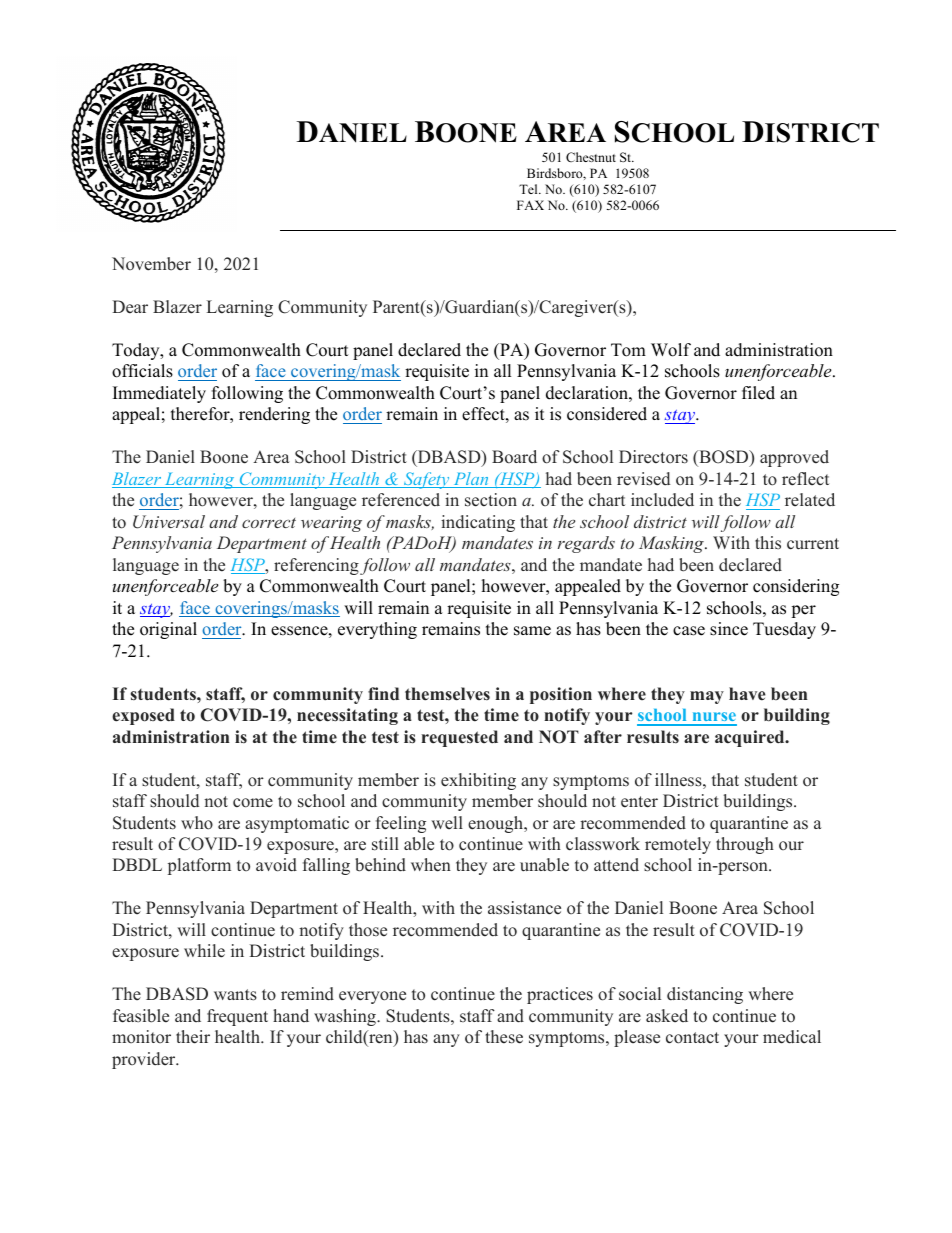 This screenshot has height=1233, width=952. I want to click on FAX, so click(530, 205).
